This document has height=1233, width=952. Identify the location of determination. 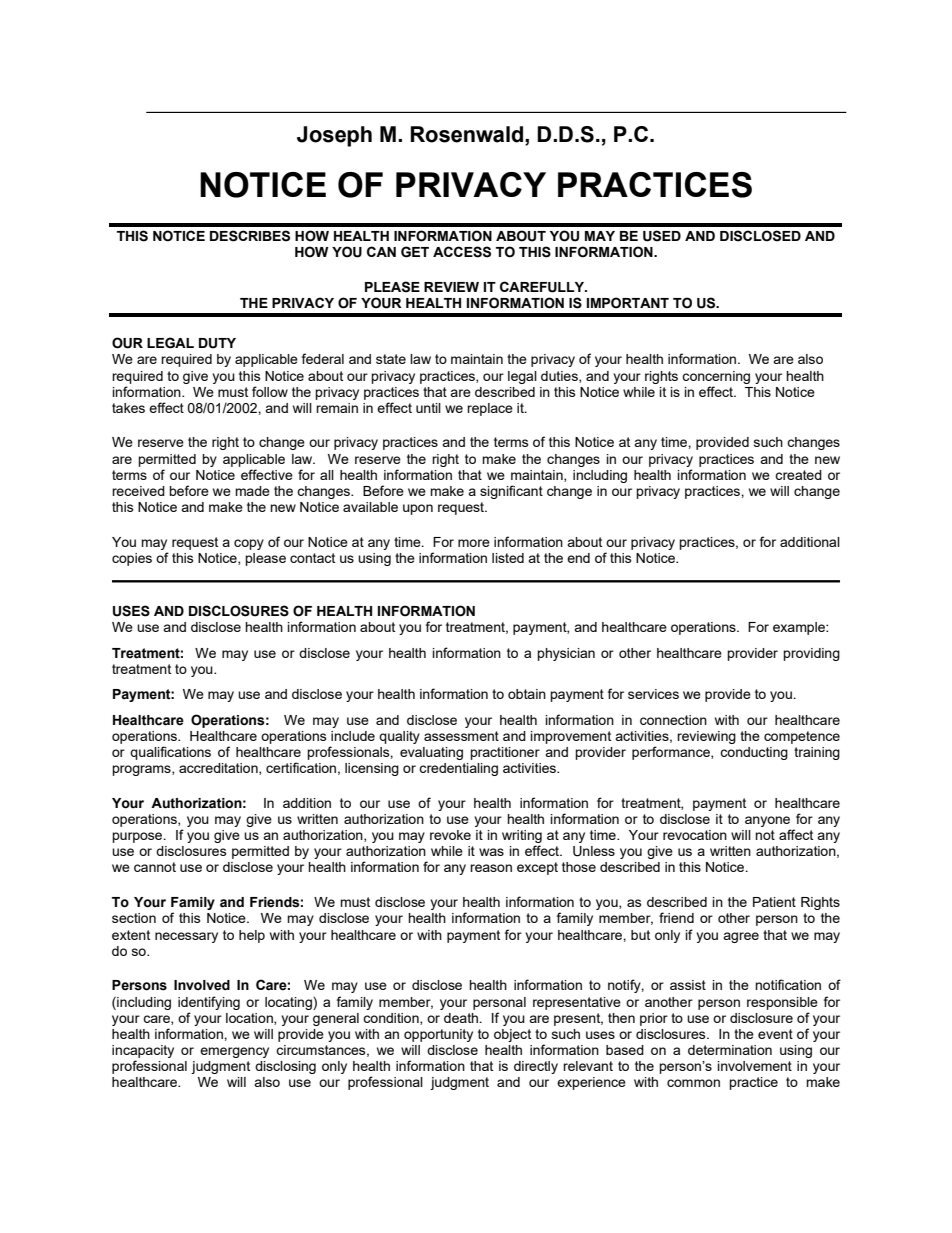
(730, 1050).
